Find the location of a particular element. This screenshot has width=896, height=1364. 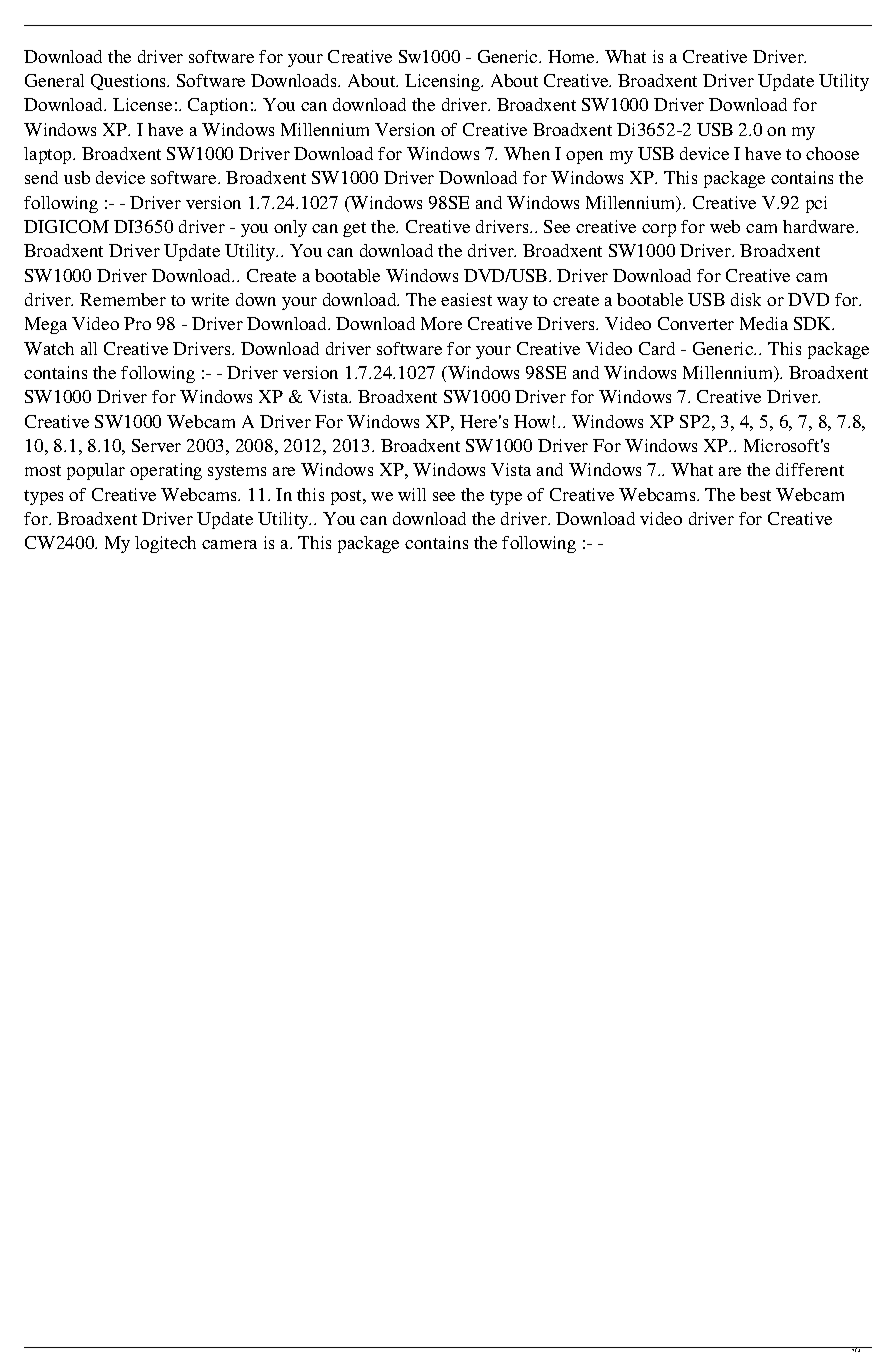

best is located at coordinates (755, 494).
